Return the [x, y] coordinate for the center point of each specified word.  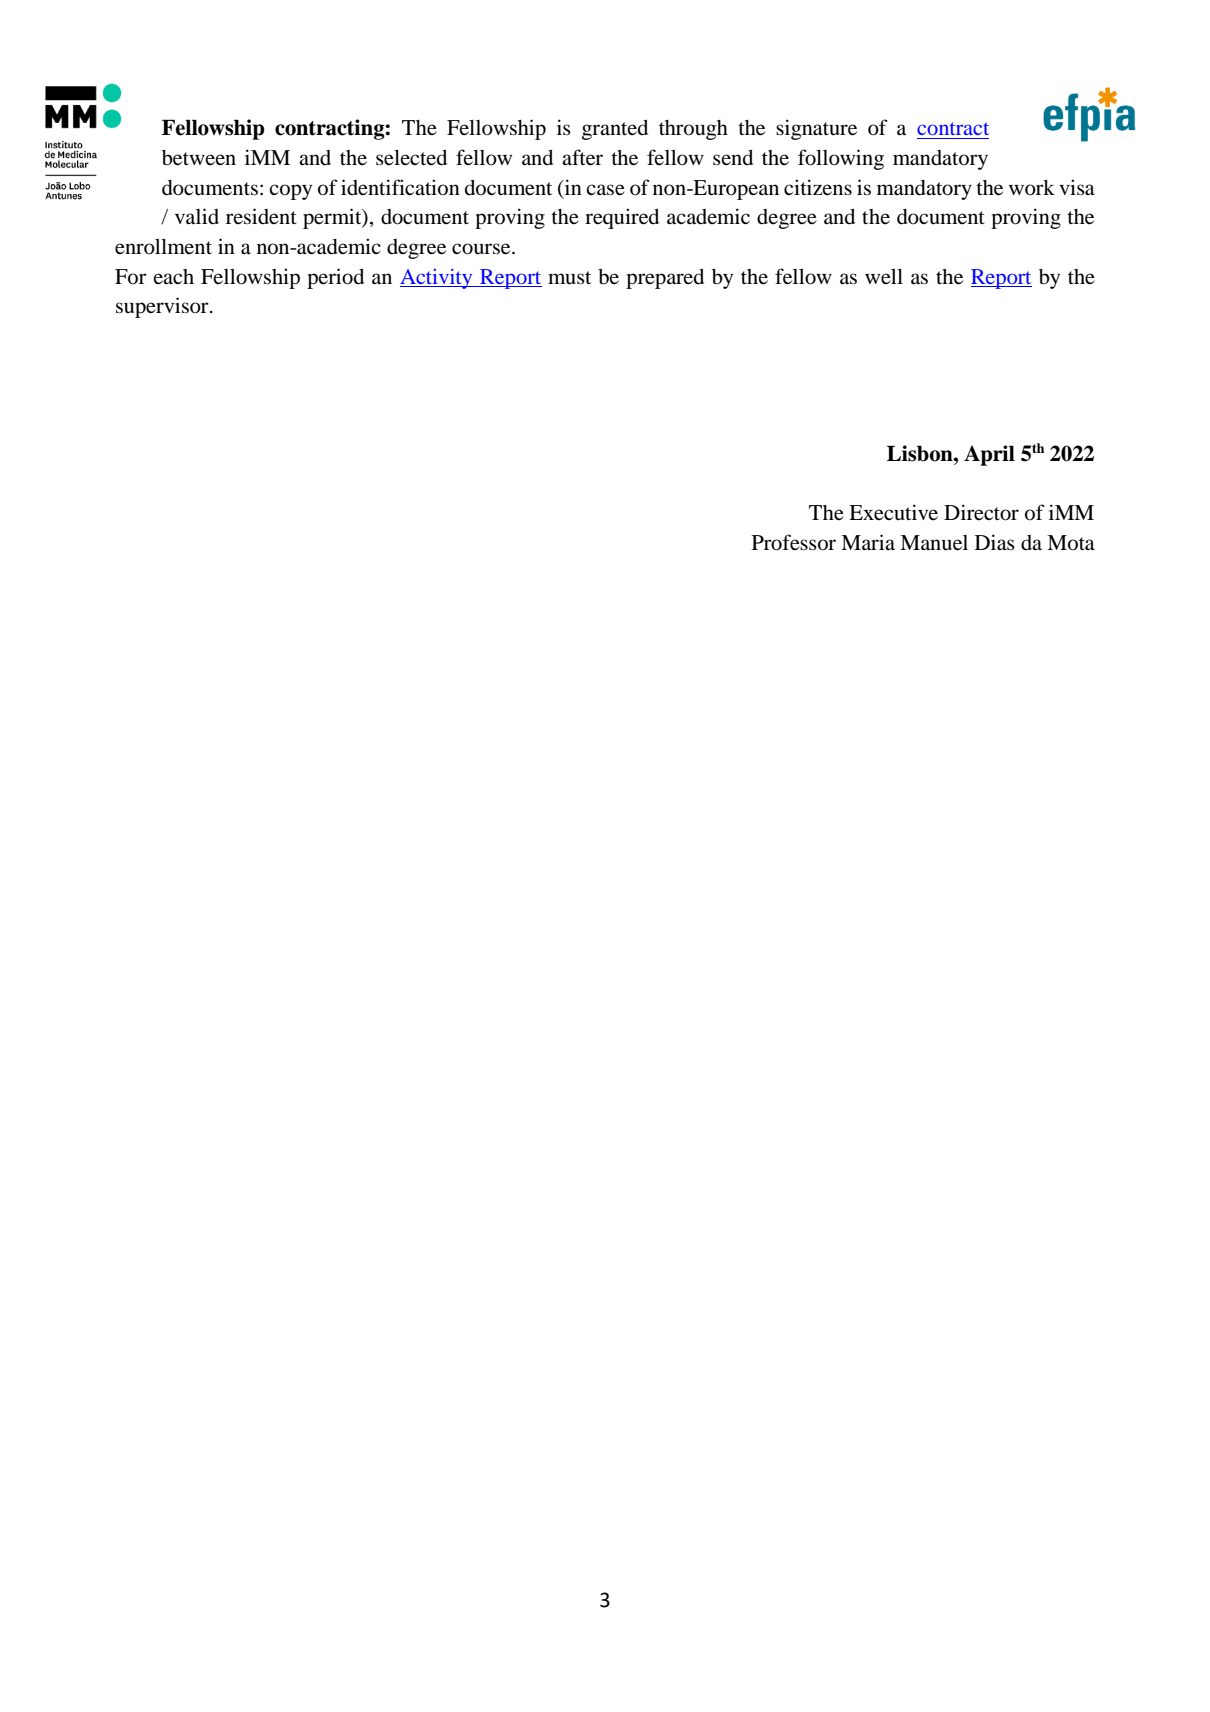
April [989, 455]
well [884, 277]
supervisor [163, 307]
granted [615, 130]
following [841, 159]
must [569, 278]
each [173, 276]
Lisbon [921, 453]
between [199, 158]
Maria [868, 542]
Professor [794, 542]
